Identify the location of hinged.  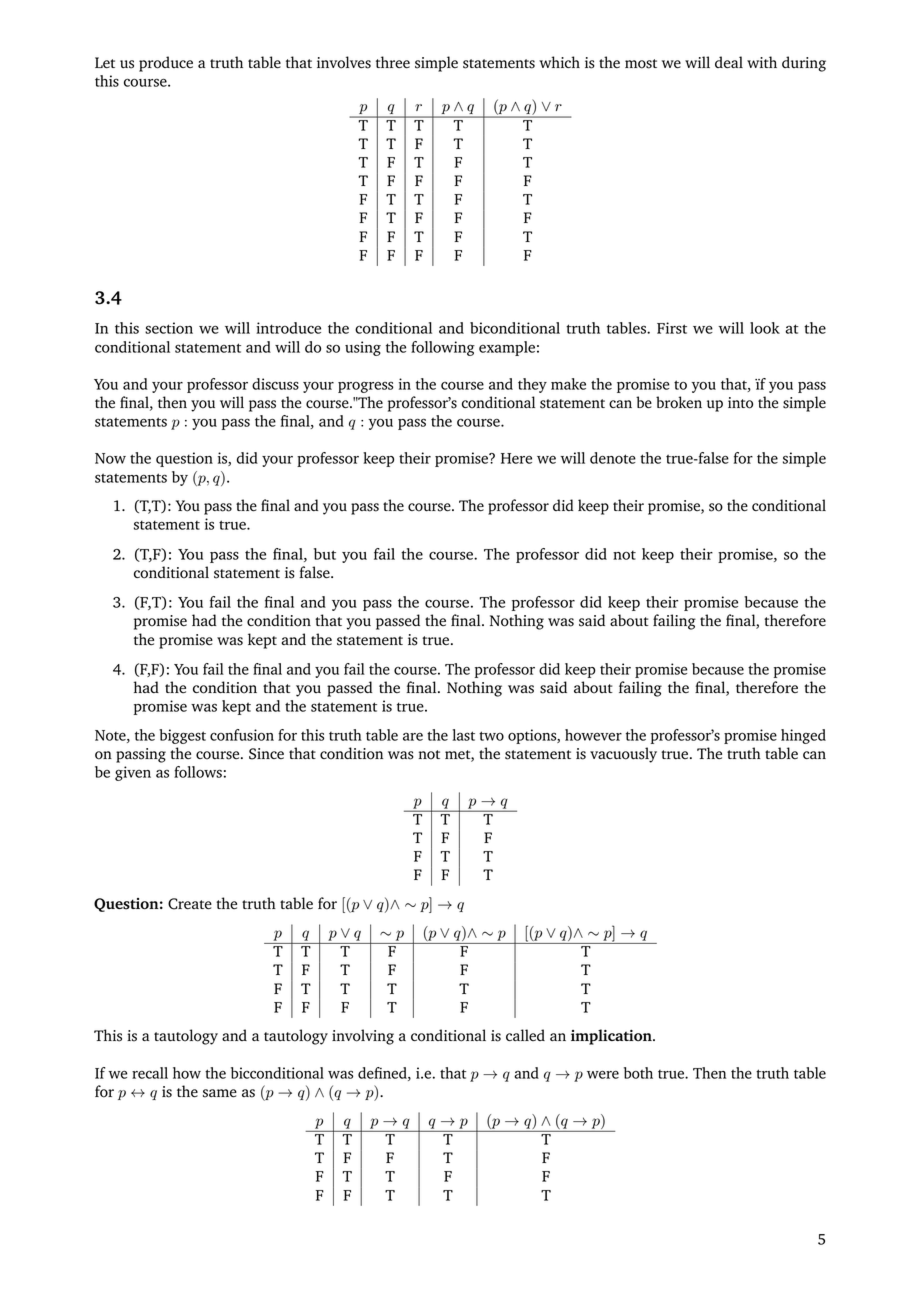
(803, 736).
